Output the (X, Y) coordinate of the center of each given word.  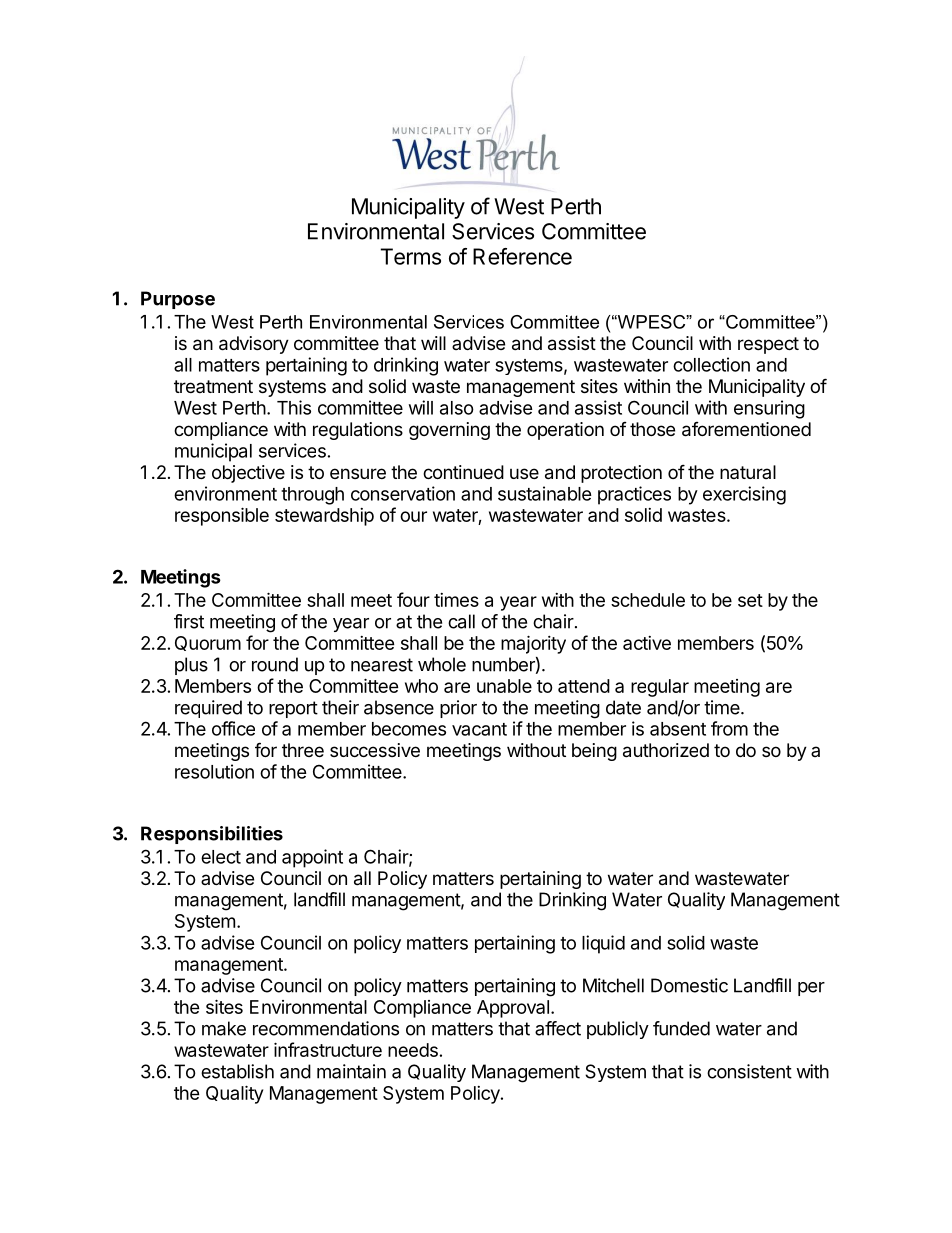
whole (442, 664)
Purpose (178, 300)
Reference (522, 256)
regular (660, 688)
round (275, 664)
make (224, 1028)
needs (413, 1050)
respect (768, 345)
